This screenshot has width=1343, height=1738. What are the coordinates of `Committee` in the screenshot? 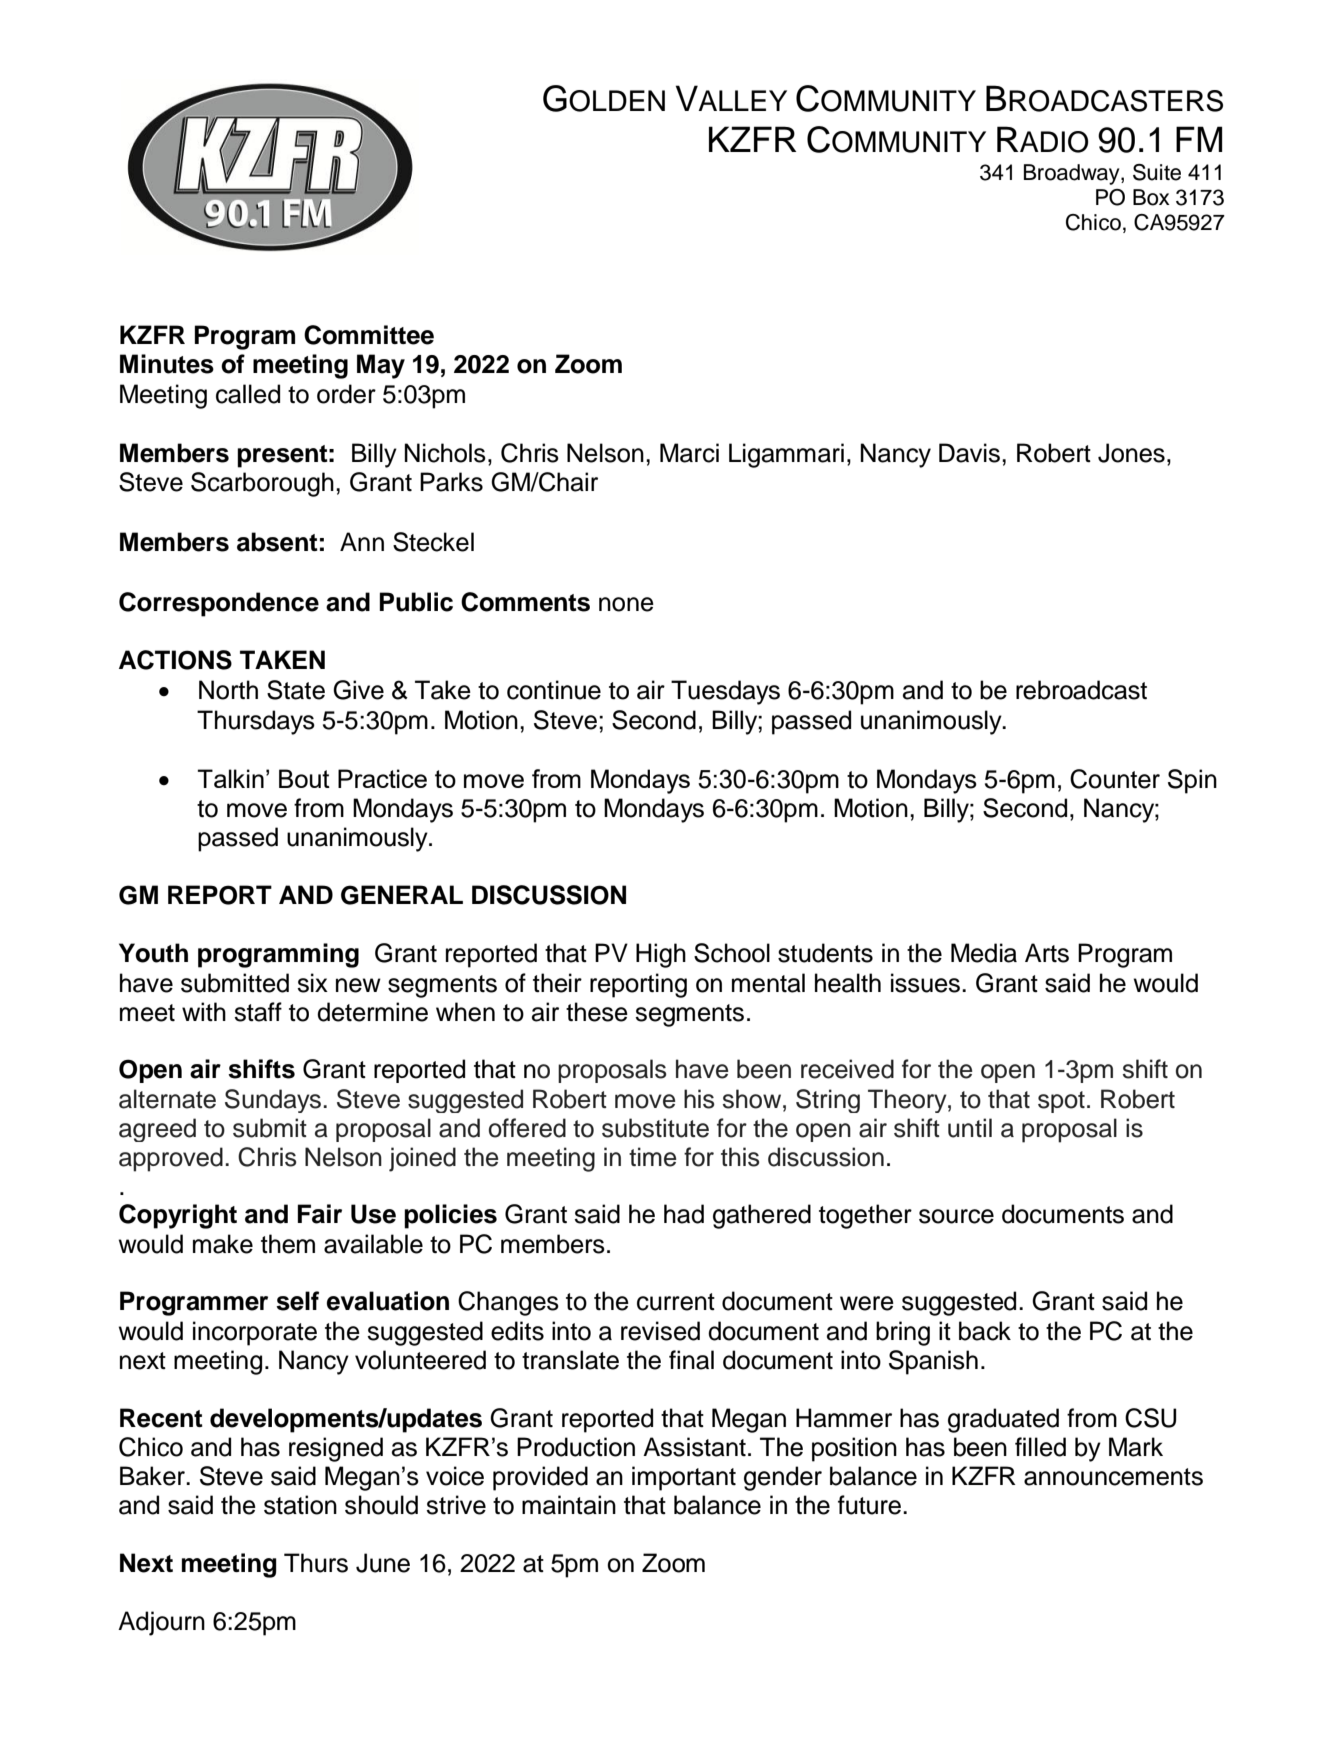 It's located at (369, 335).
